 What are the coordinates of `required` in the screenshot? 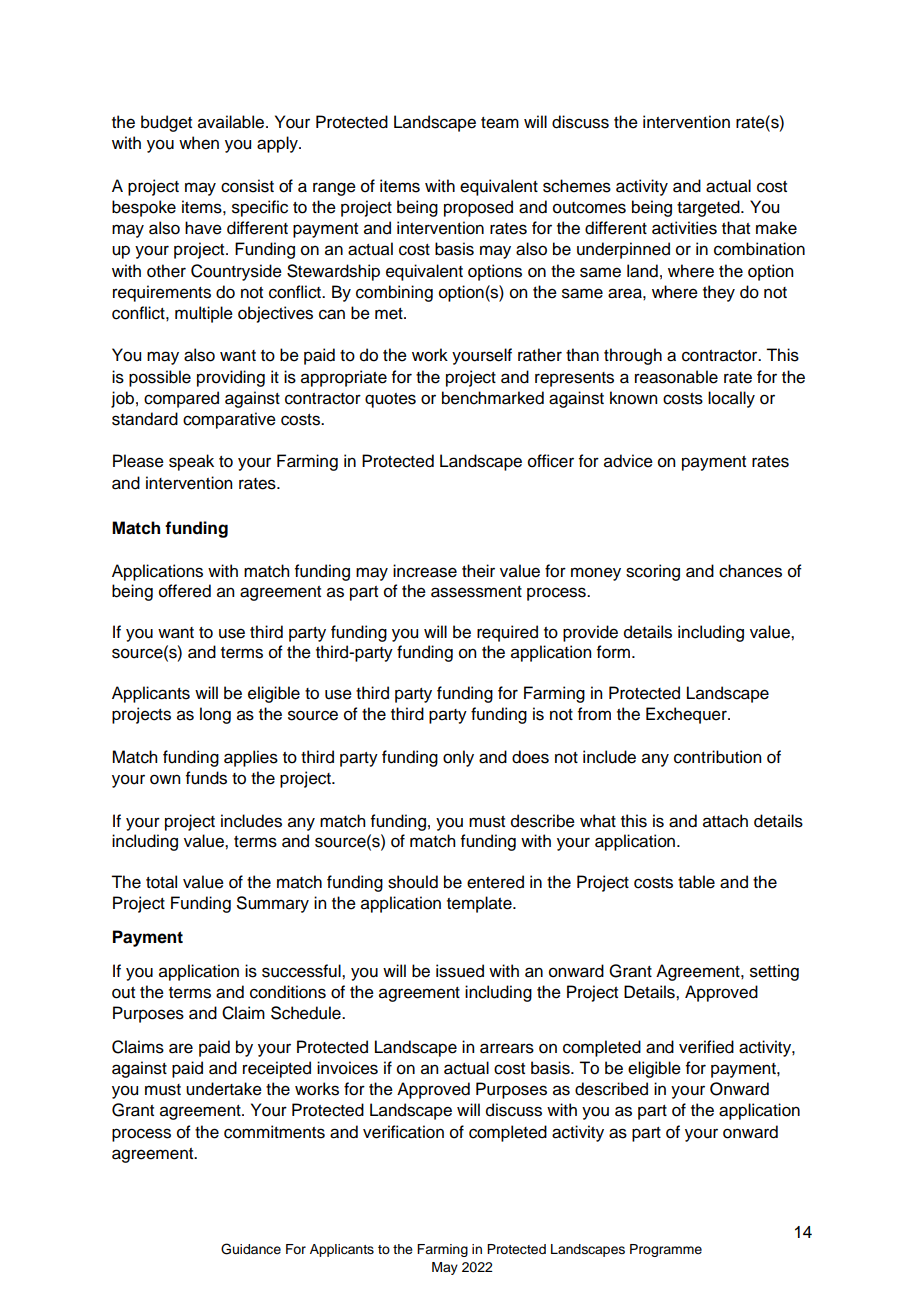 It's located at (507, 633).
